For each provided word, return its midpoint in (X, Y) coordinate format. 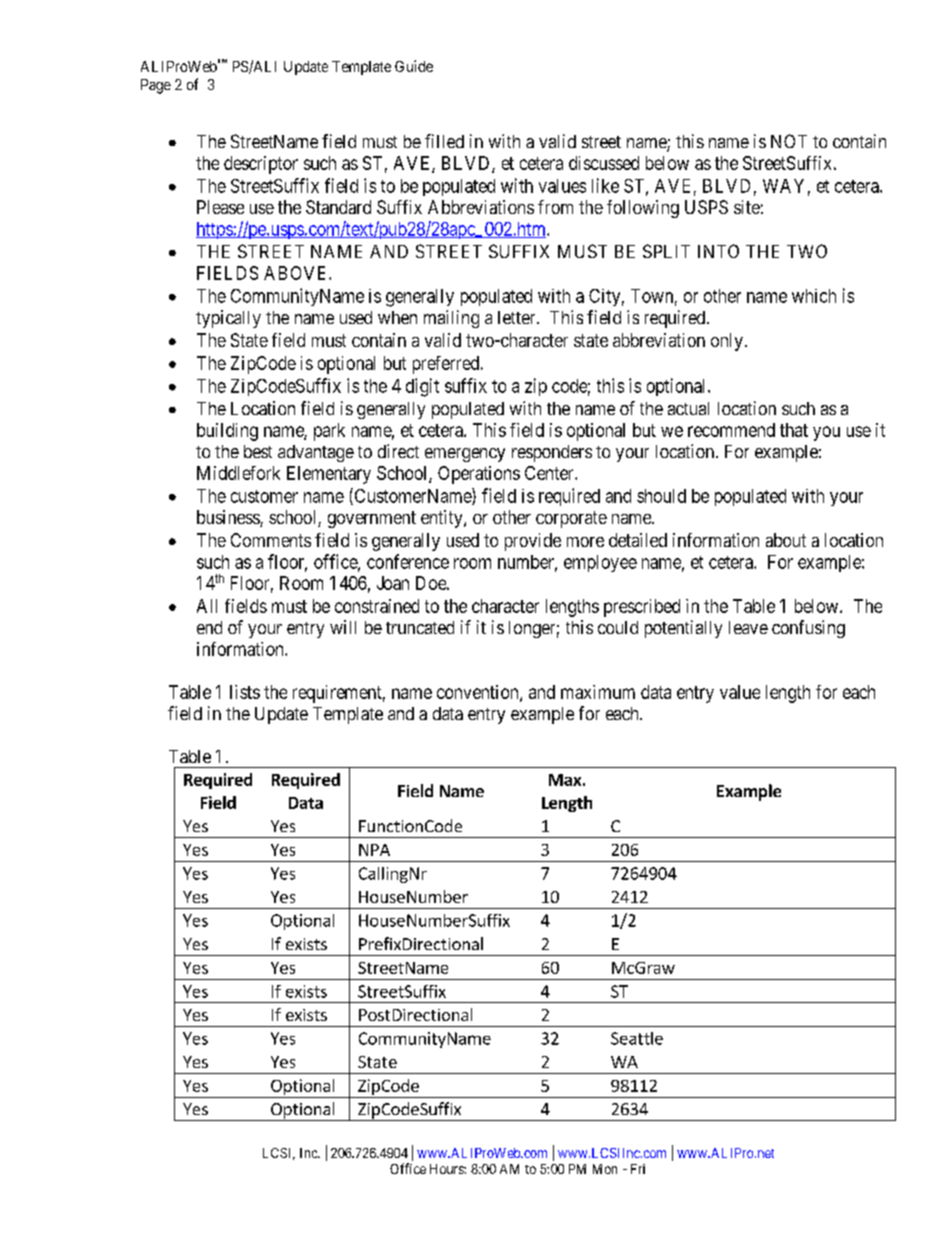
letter (518, 317)
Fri (638, 1169)
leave (748, 627)
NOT (789, 141)
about (786, 540)
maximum (598, 692)
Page (156, 86)
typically (228, 319)
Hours (447, 1169)
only (727, 342)
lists (245, 692)
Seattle (637, 1038)
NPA (374, 850)
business (229, 518)
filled (444, 141)
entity (443, 519)
